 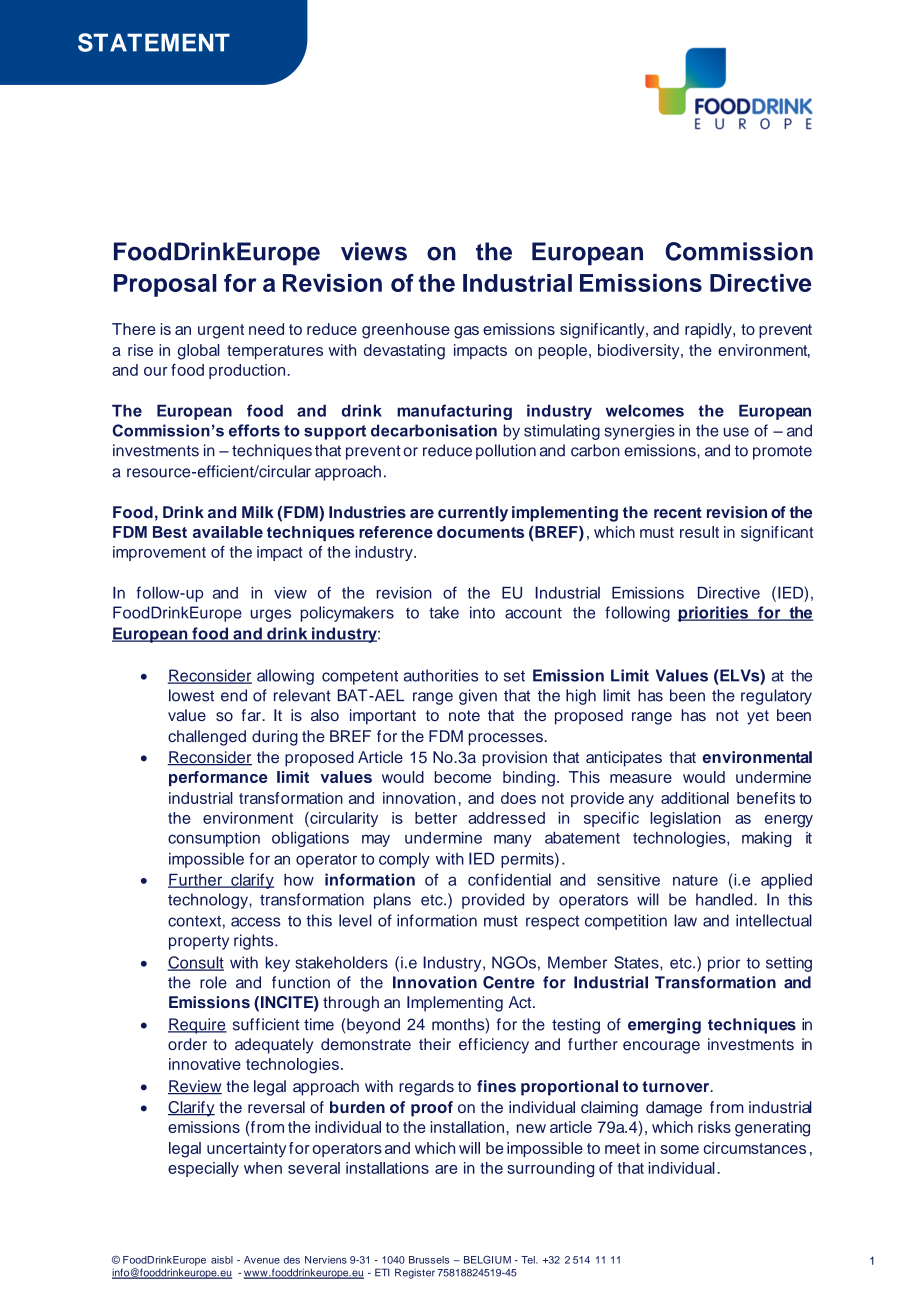 What do you see at coordinates (154, 42) in the document?
I see `STATEMENT` at bounding box center [154, 42].
